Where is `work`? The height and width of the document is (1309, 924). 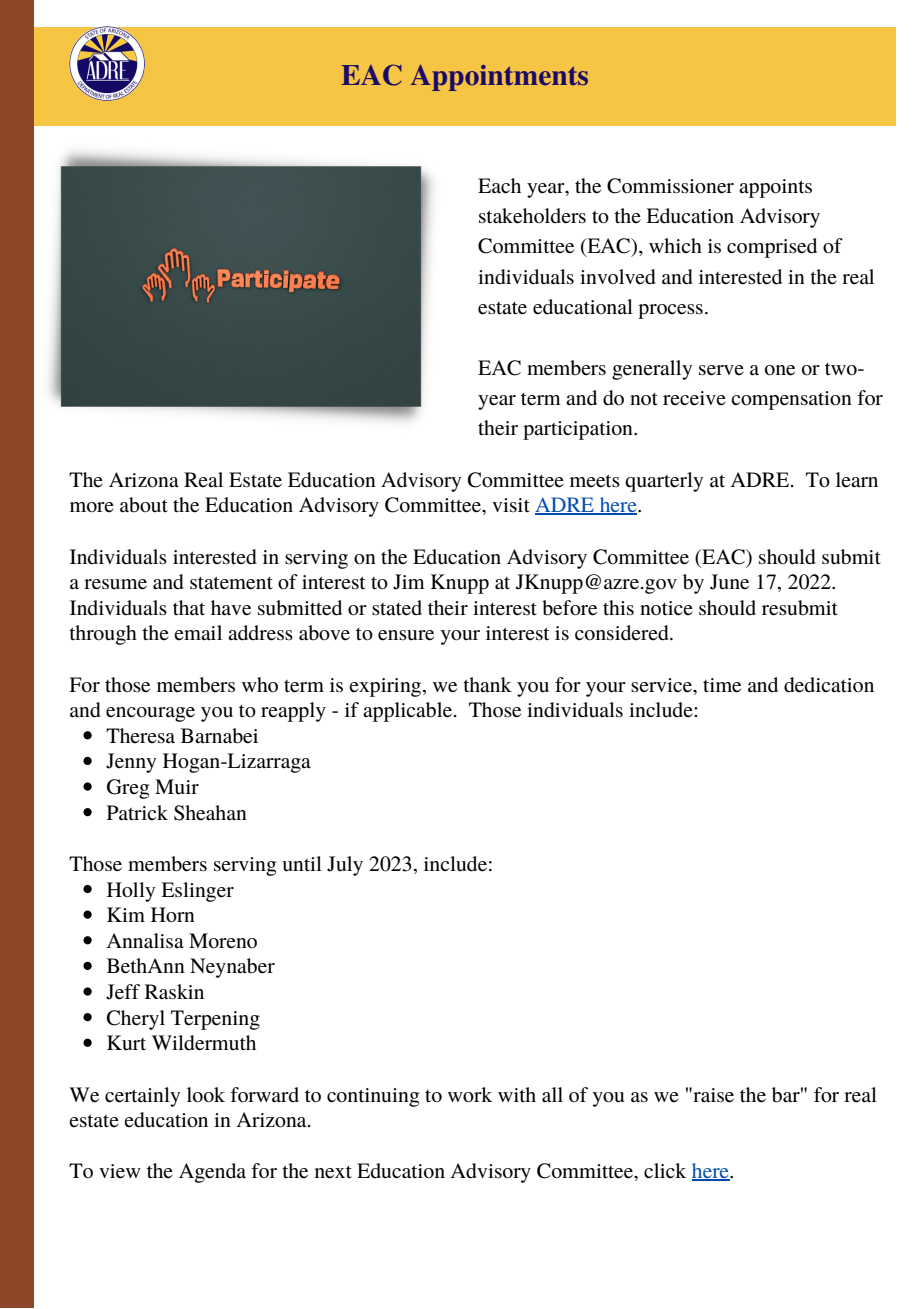 work is located at coordinates (470, 1095).
